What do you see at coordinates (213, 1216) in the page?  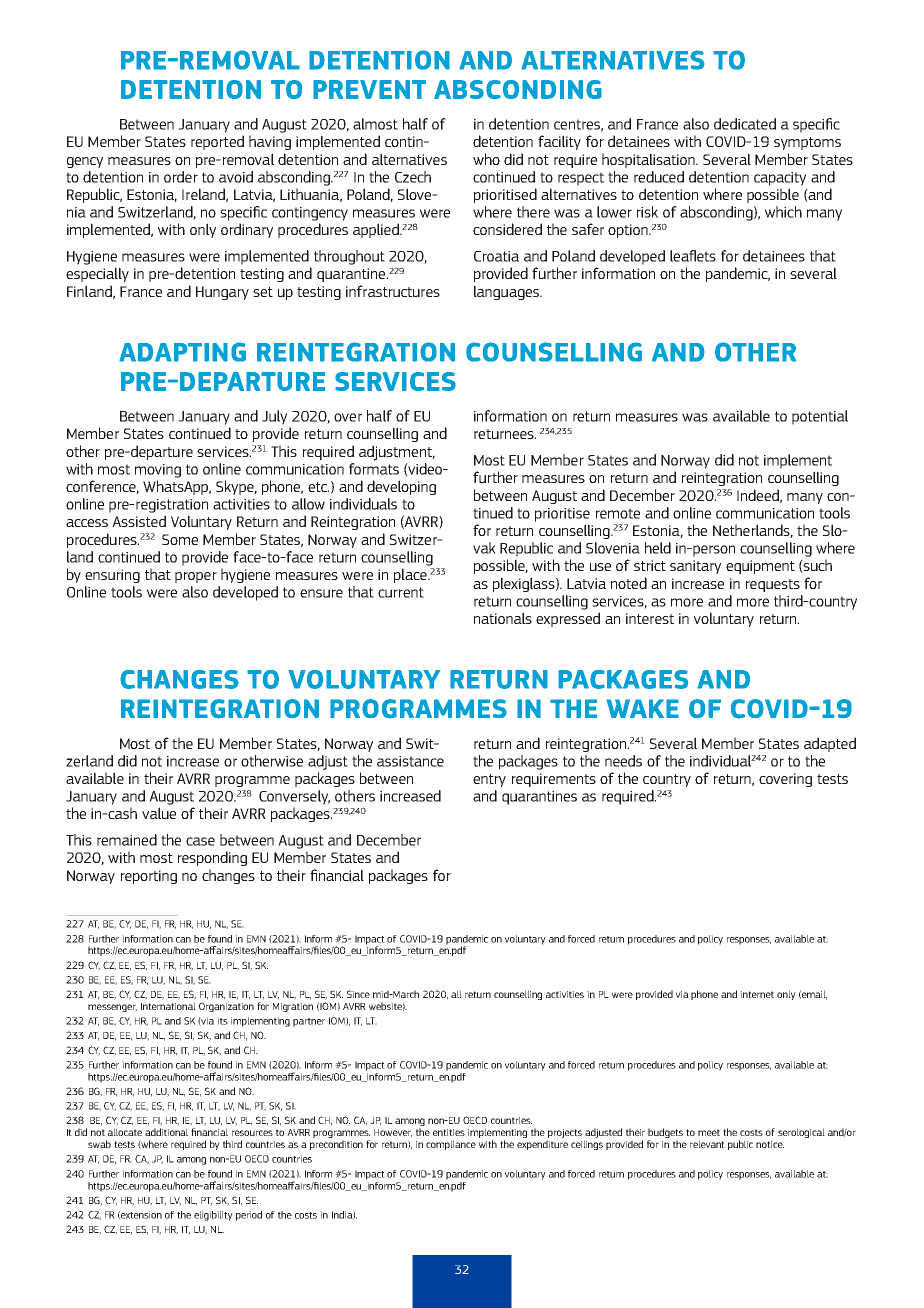 I see `eligibility` at bounding box center [213, 1216].
